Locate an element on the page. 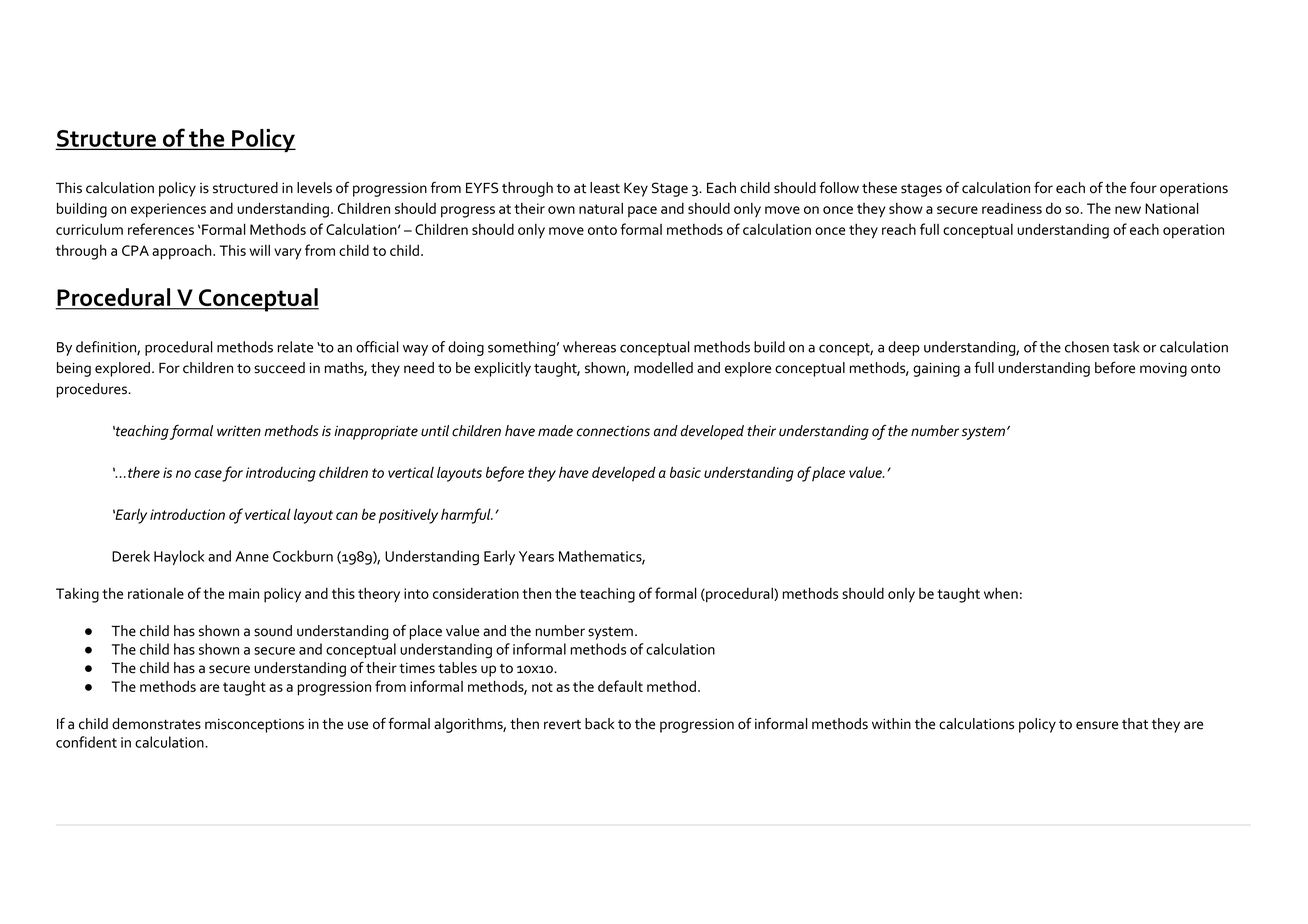 This page has width=1308, height=924. readiness is located at coordinates (1012, 208).
